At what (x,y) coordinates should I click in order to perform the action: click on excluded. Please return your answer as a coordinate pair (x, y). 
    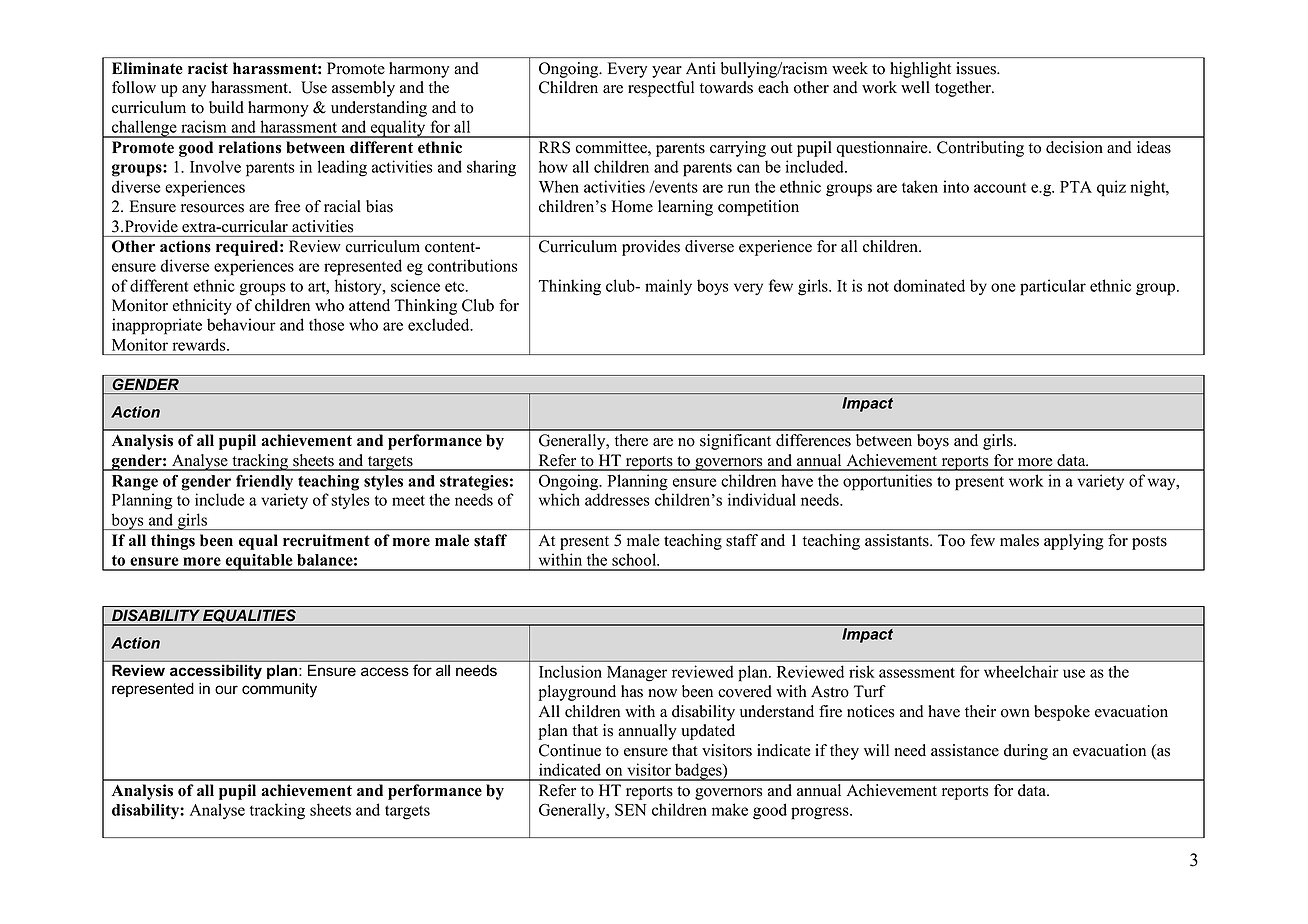
    Looking at the image, I should click on (440, 324).
